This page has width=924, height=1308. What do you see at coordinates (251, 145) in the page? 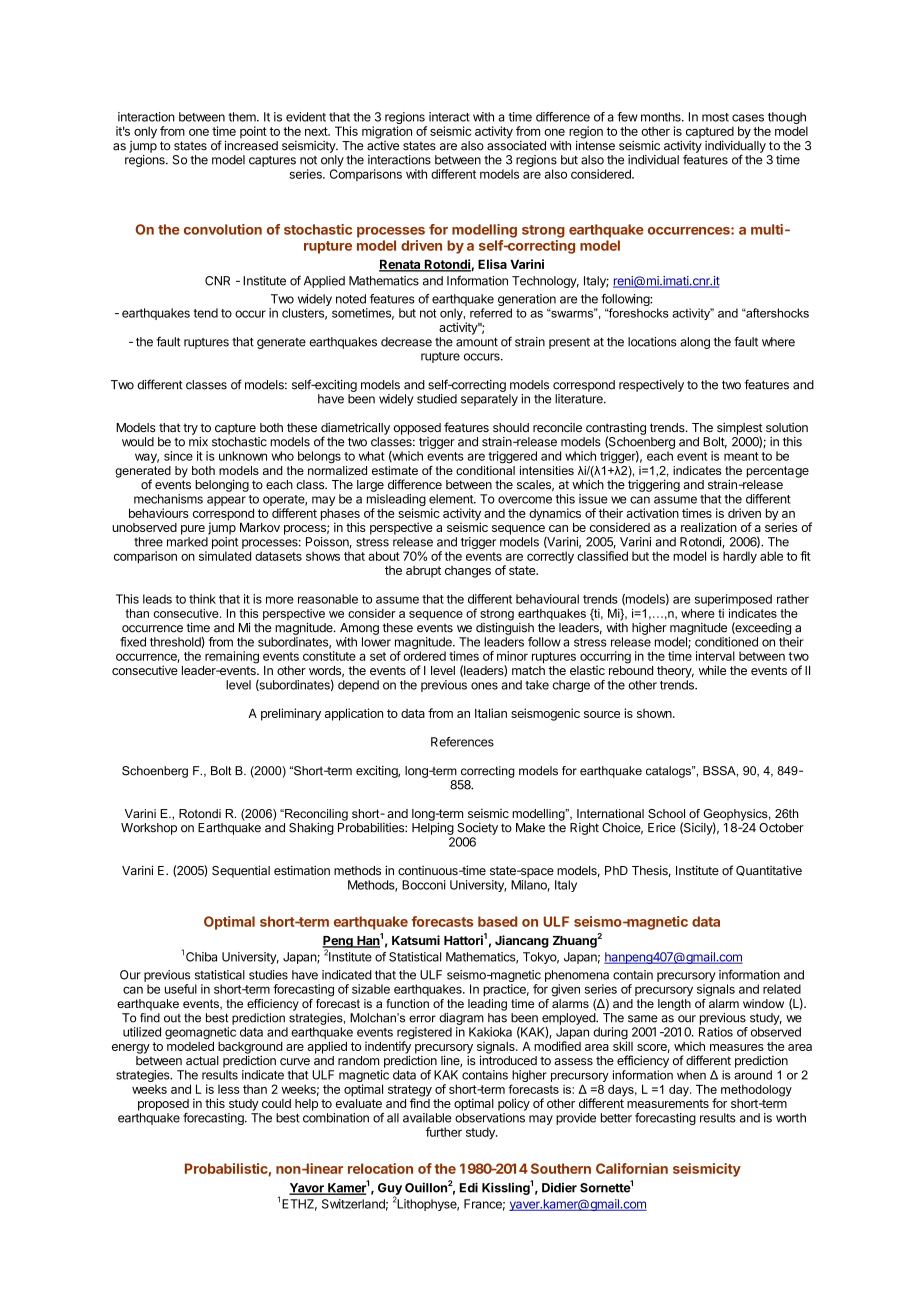
I see `increased` at bounding box center [251, 145].
